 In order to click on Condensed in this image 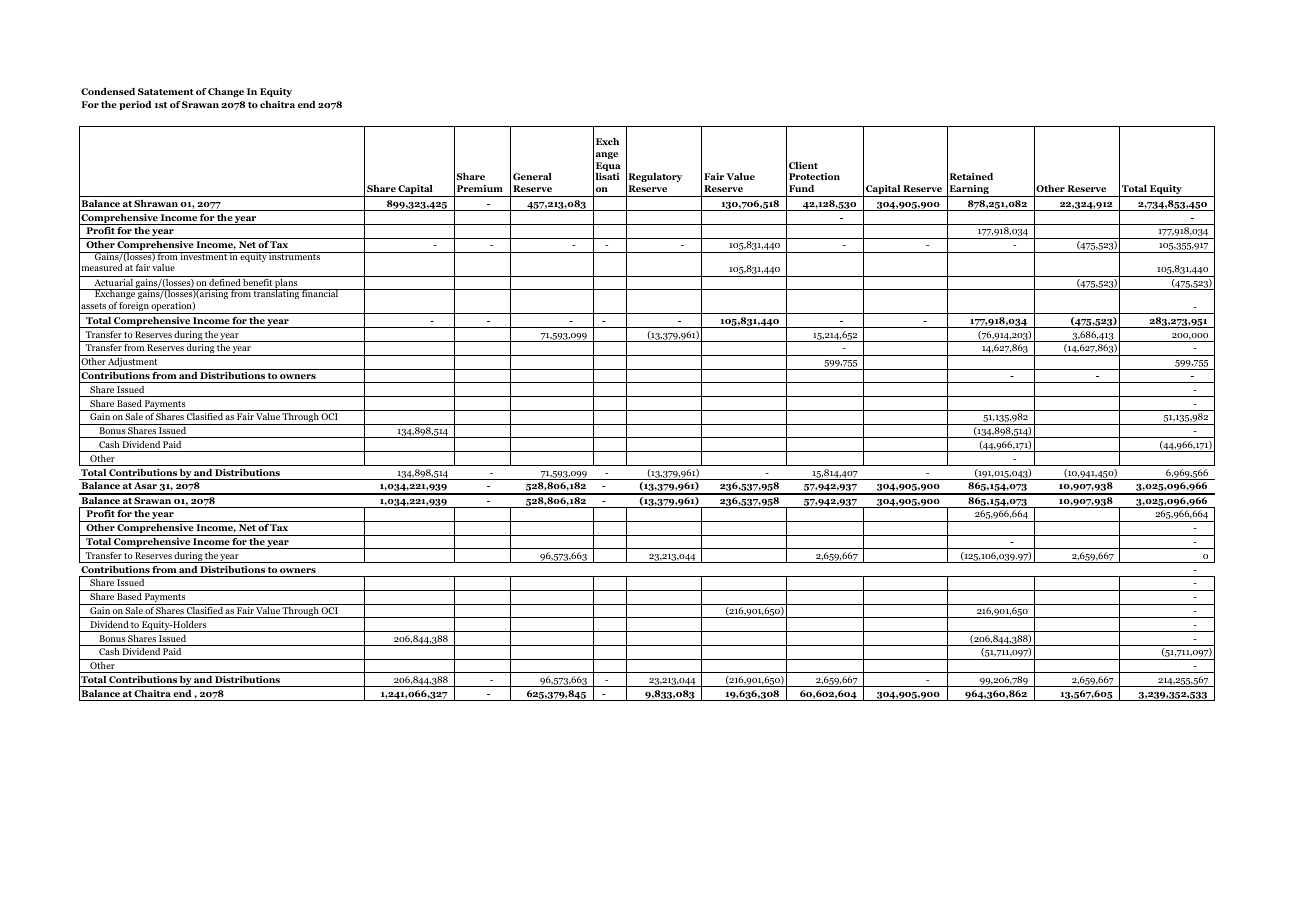, I will do `click(108, 91)`.
